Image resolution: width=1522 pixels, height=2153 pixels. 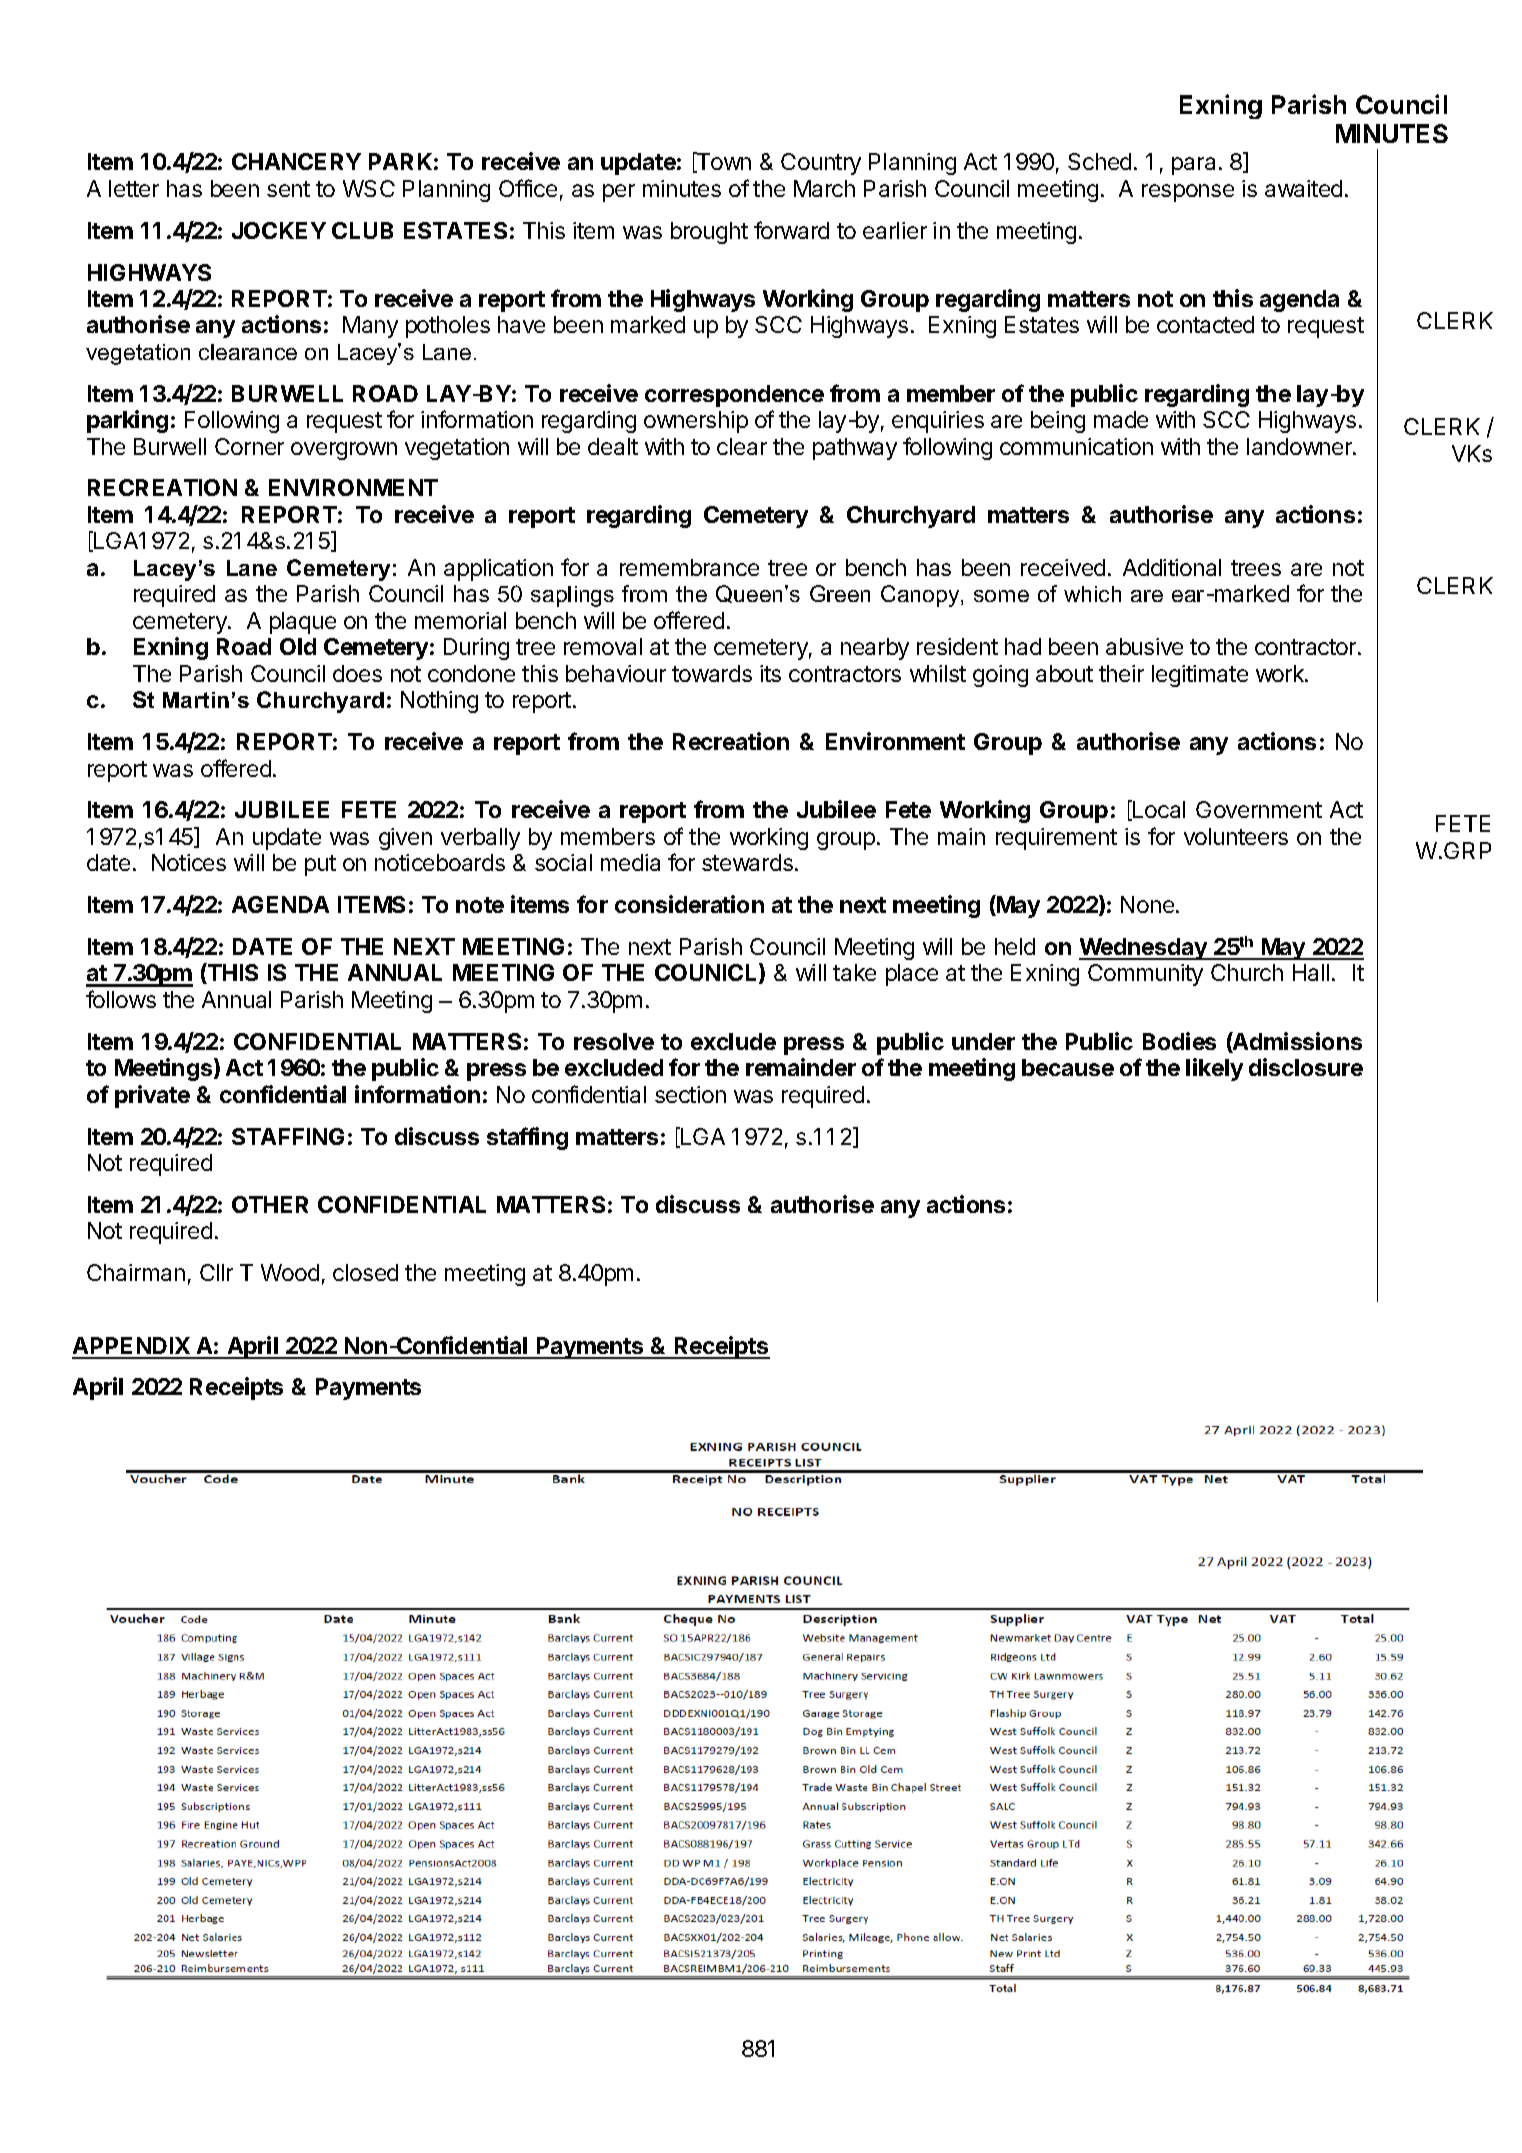 What do you see at coordinates (712, 673) in the screenshot?
I see `towards` at bounding box center [712, 673].
